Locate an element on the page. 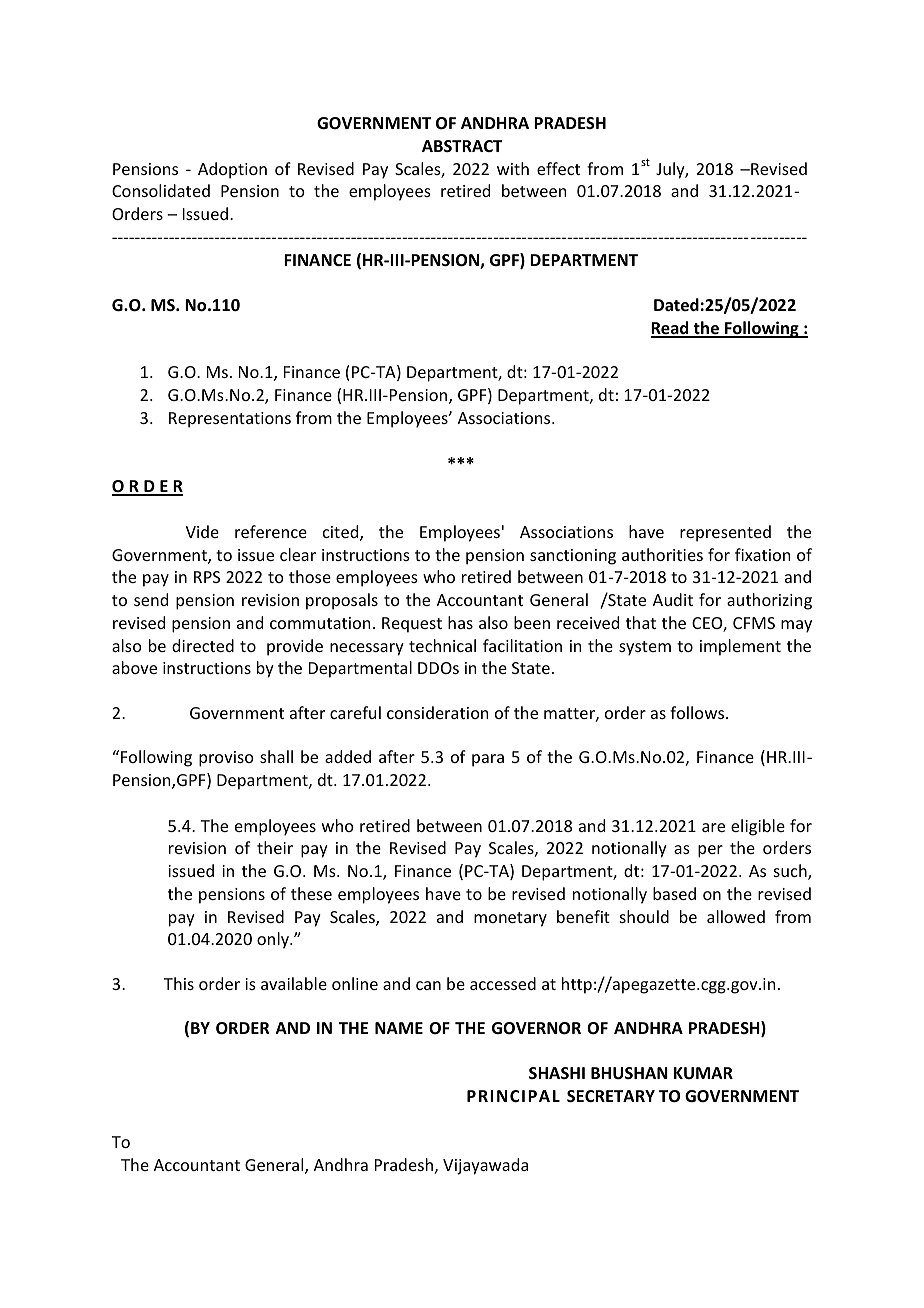 This page has width=924, height=1308. cited is located at coordinates (342, 533).
